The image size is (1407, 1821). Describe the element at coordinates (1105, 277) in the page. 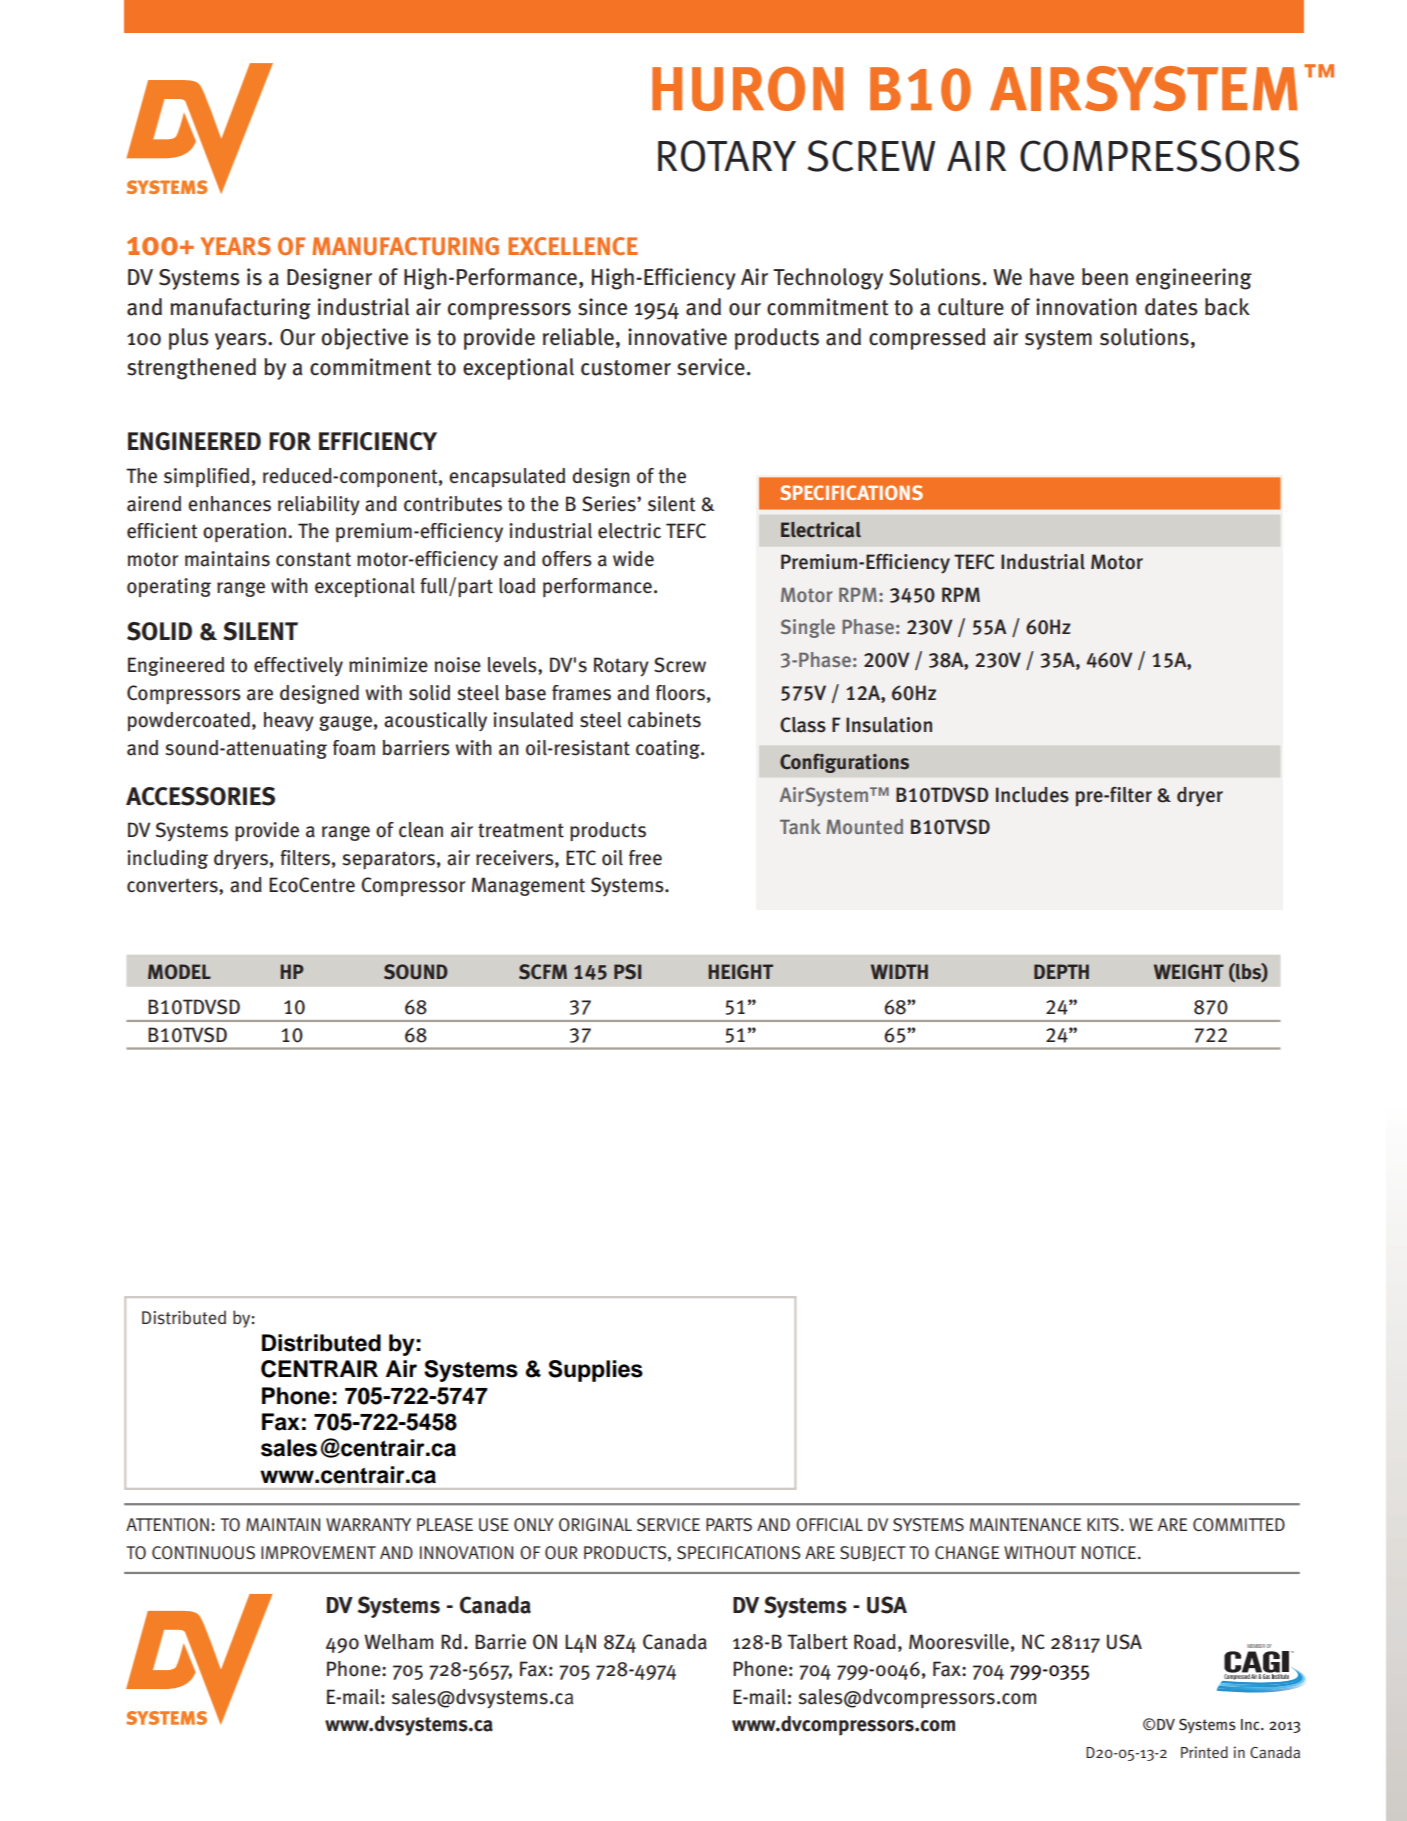

I see `been` at that location.
